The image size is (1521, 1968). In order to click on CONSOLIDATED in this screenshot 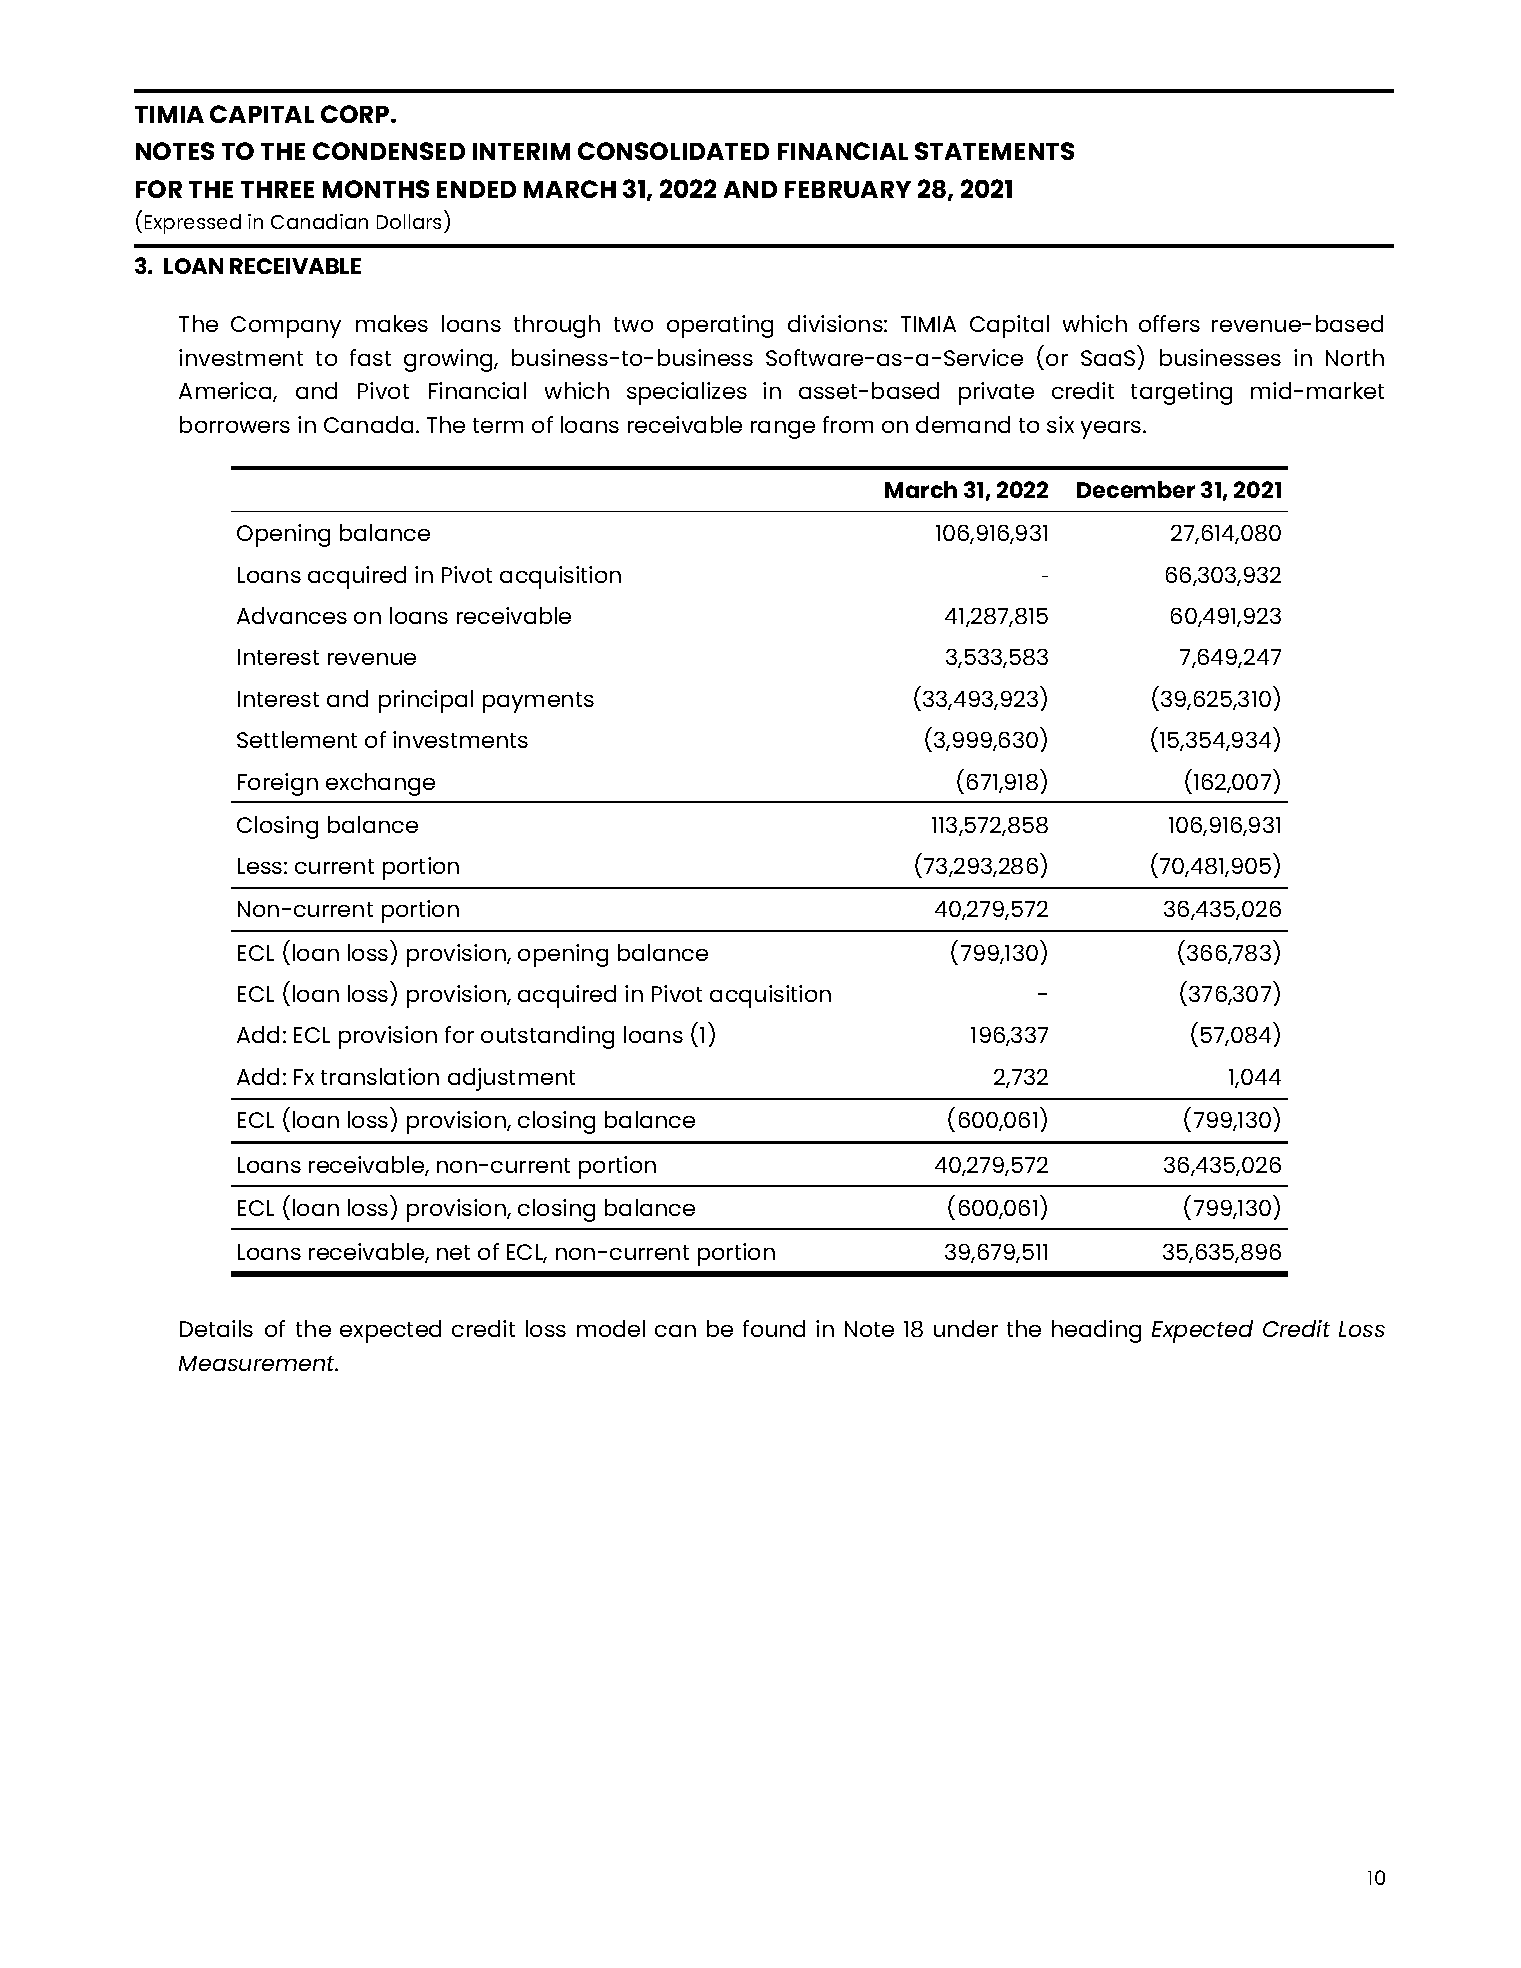, I will do `click(673, 151)`.
